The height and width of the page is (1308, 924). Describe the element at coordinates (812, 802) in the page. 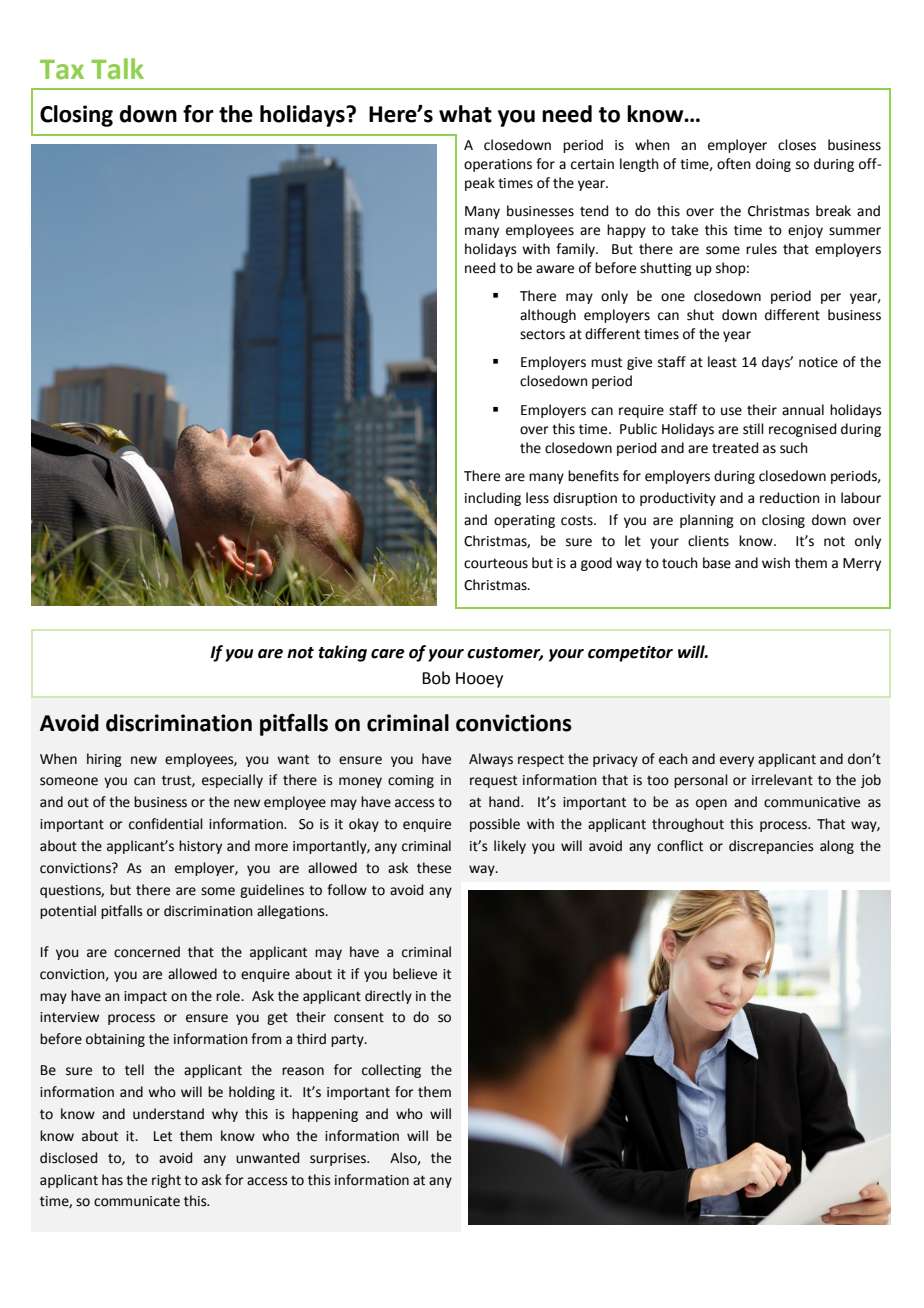

I see `communicative` at that location.
